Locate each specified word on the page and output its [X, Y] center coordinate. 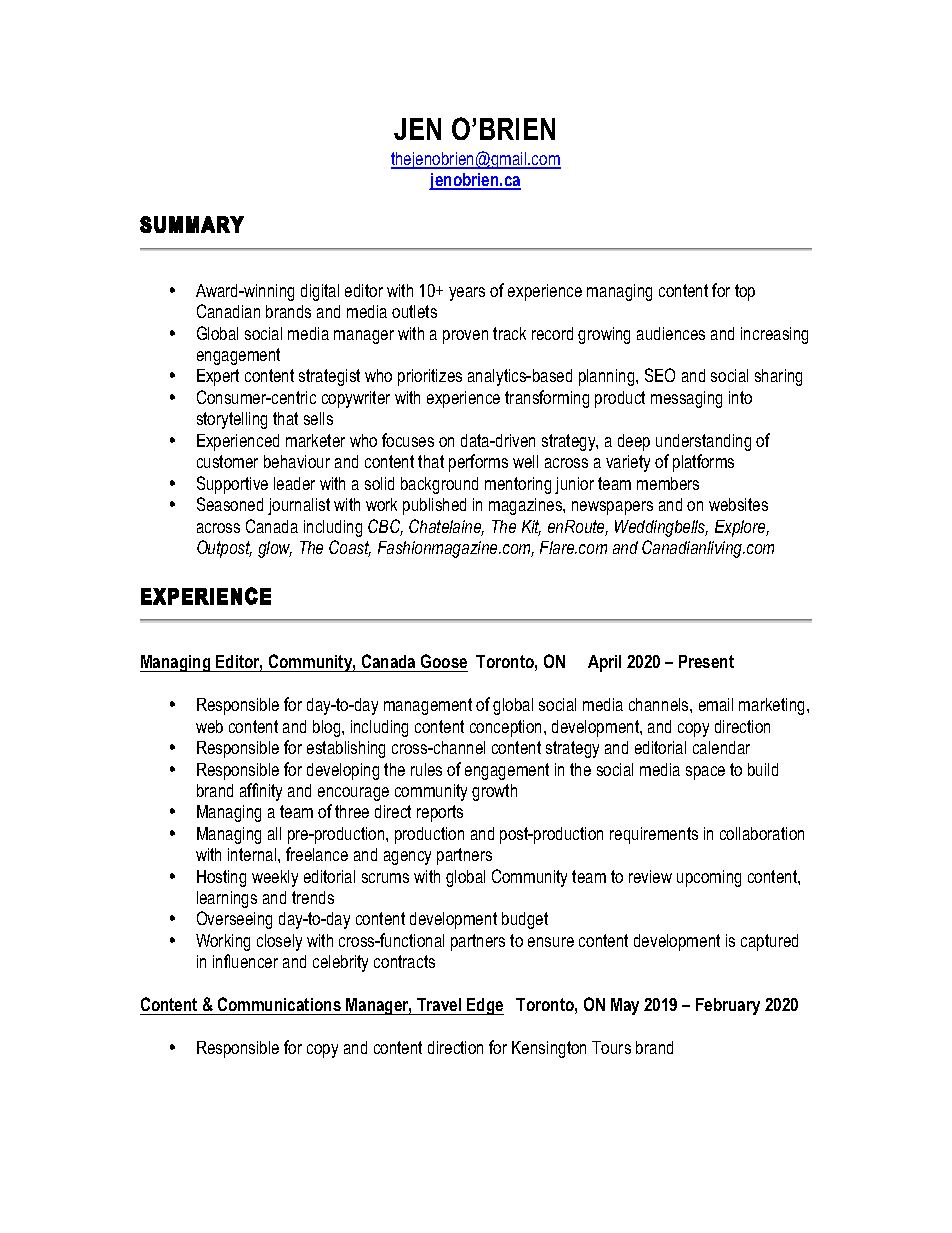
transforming [547, 399]
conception [507, 728]
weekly [275, 878]
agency [407, 858]
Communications [279, 1004]
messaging [686, 399]
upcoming [709, 878]
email [716, 704]
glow [275, 549]
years [467, 294]
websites [738, 504]
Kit [531, 528]
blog [328, 728]
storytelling [232, 420]
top [745, 292]
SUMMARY [192, 224]
